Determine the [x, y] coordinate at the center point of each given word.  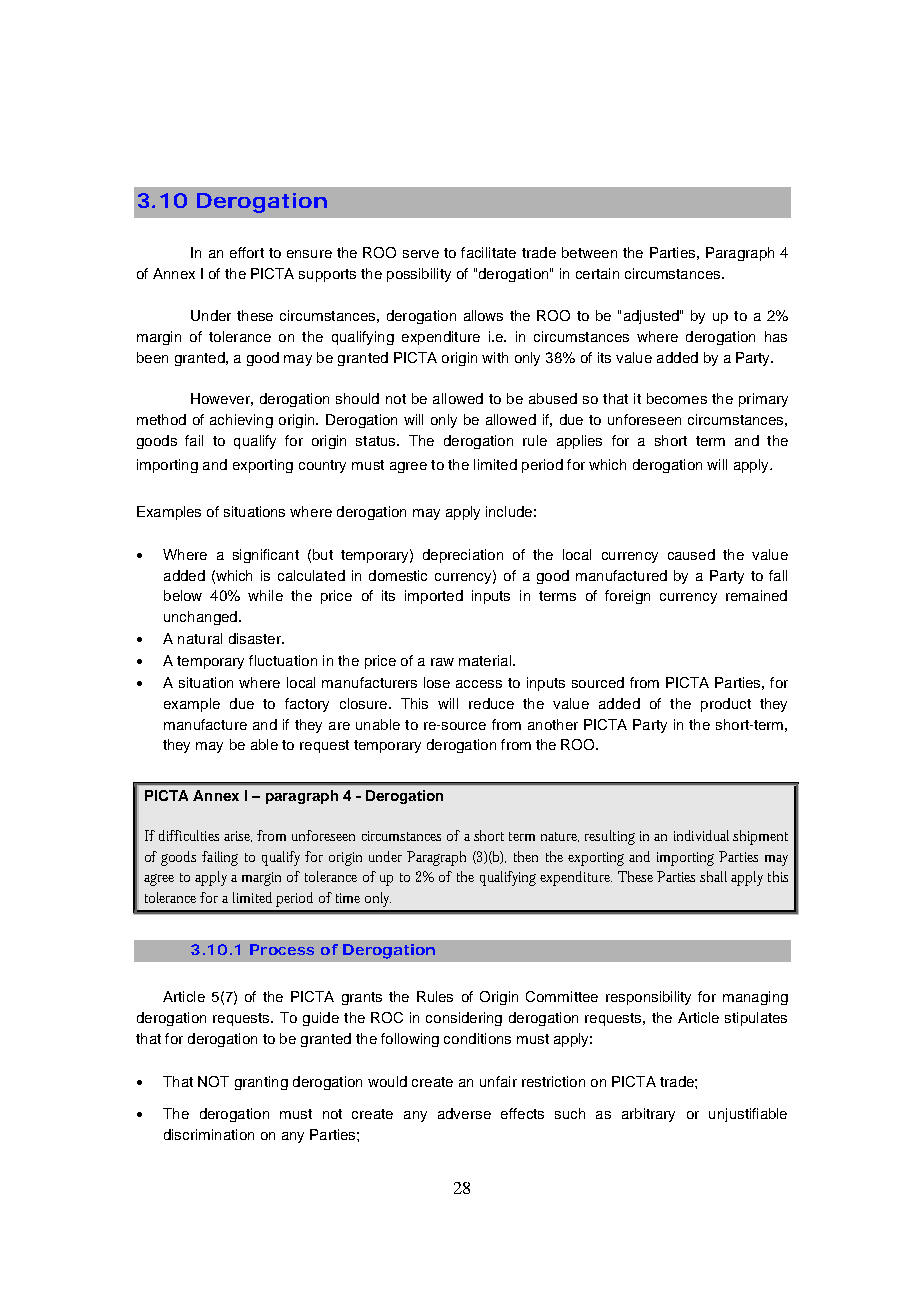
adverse [464, 1113]
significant [266, 556]
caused [691, 554]
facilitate [488, 252]
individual [701, 835]
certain [597, 273]
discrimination [209, 1134]
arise [238, 836]
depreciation [463, 556]
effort [247, 252]
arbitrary [648, 1115]
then [526, 856]
